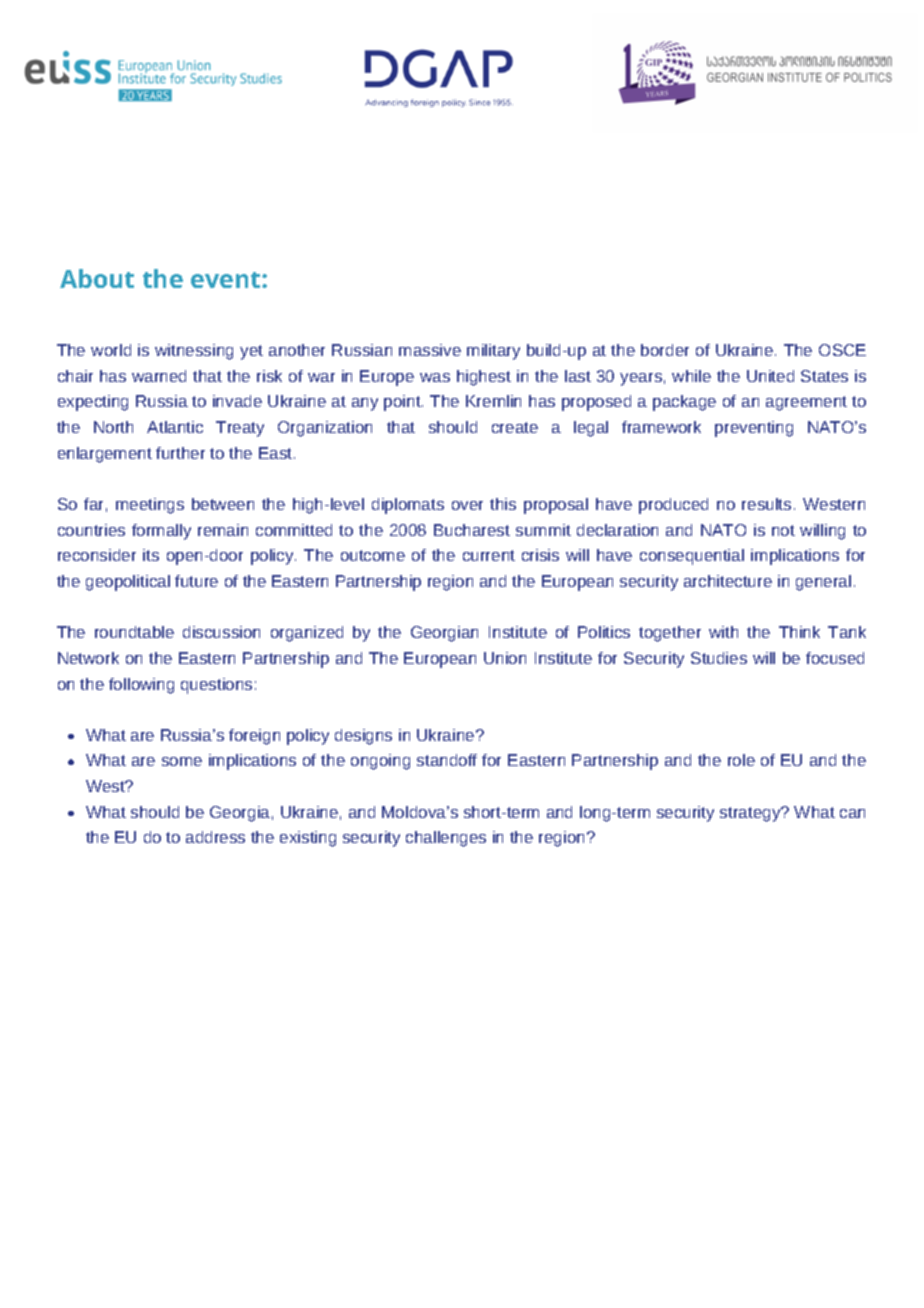  I want to click on roundtable, so click(134, 632).
